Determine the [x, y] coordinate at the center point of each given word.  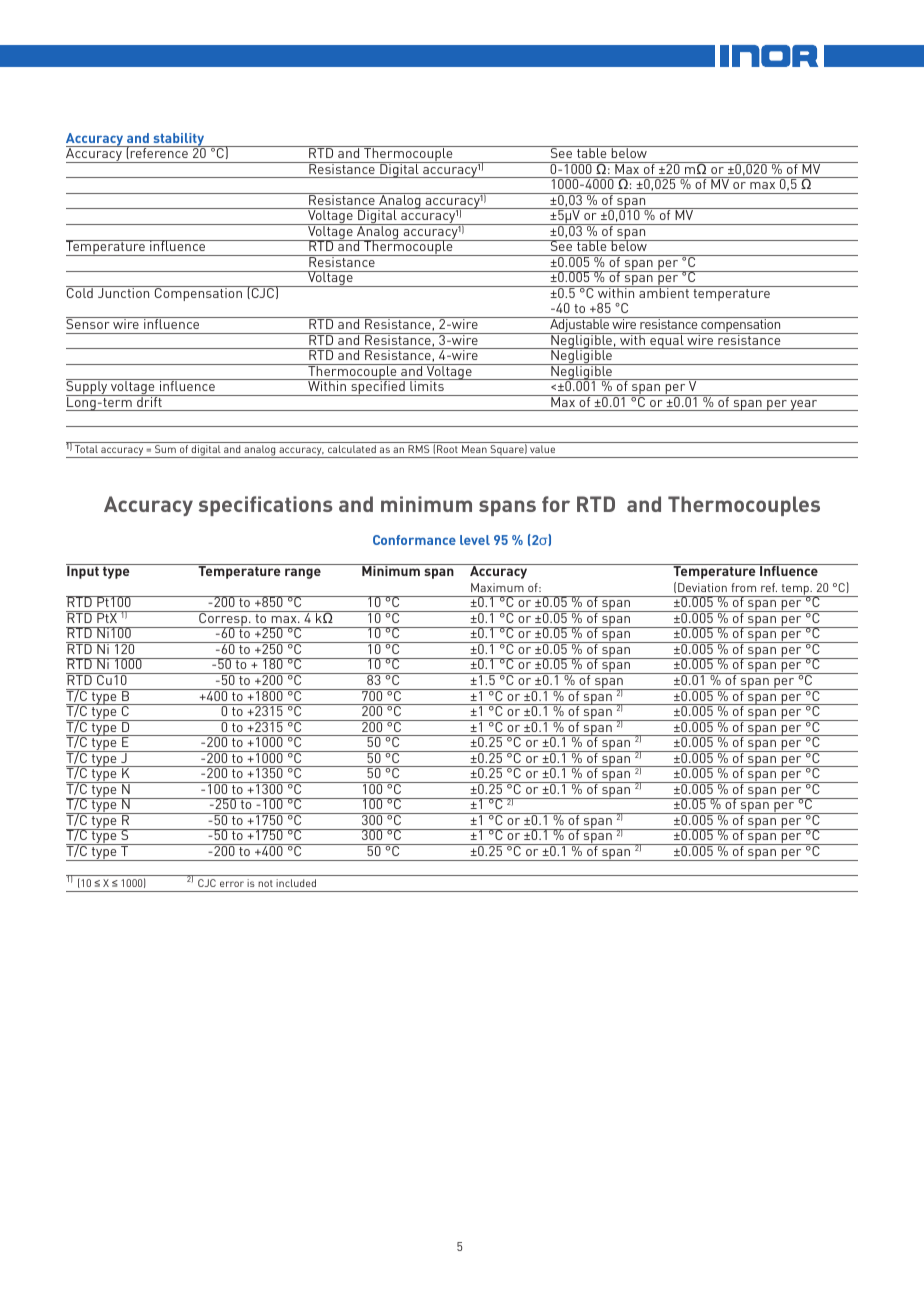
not [265, 883]
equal [667, 341]
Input [83, 571]
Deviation [702, 587]
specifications [266, 506]
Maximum [497, 587]
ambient [664, 292]
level [475, 540]
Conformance [414, 540]
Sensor [89, 323]
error [232, 884]
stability [179, 140]
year [804, 405]
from [743, 587]
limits [427, 385]
